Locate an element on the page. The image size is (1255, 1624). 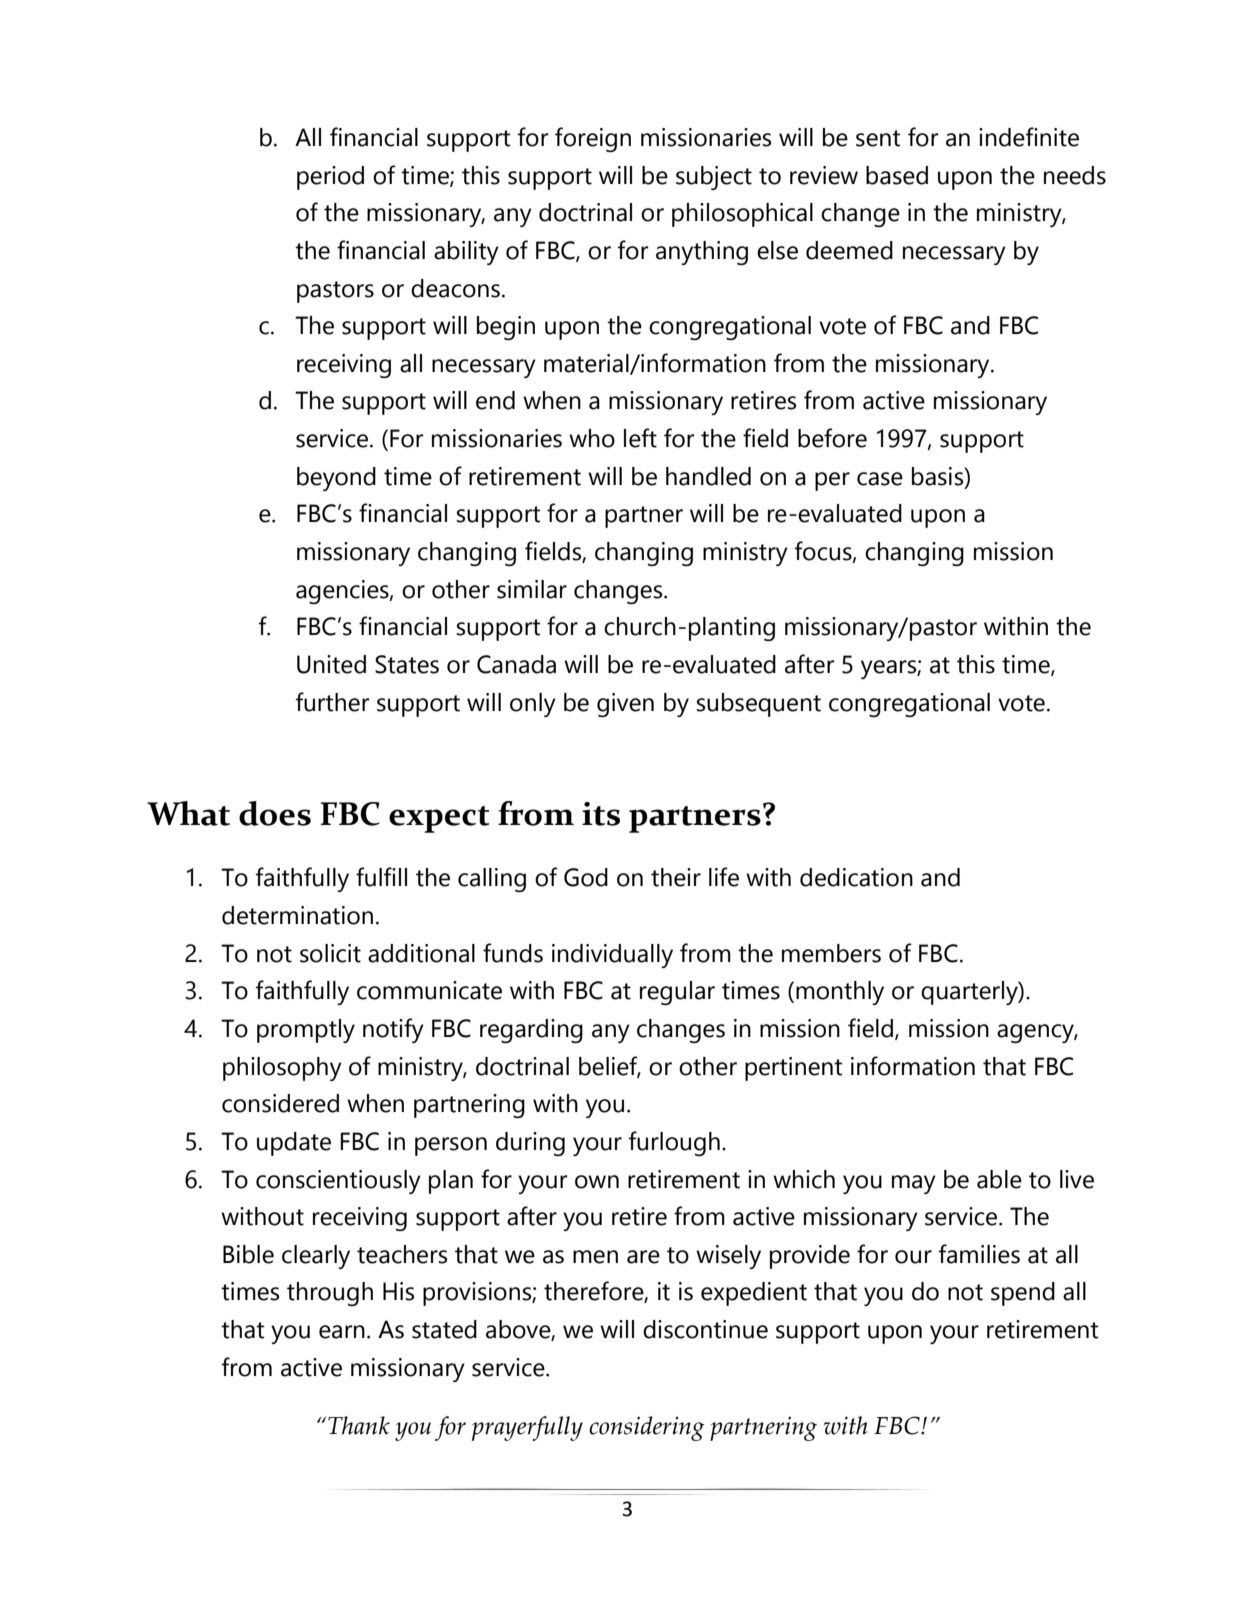
Thank is located at coordinates (359, 1425).
